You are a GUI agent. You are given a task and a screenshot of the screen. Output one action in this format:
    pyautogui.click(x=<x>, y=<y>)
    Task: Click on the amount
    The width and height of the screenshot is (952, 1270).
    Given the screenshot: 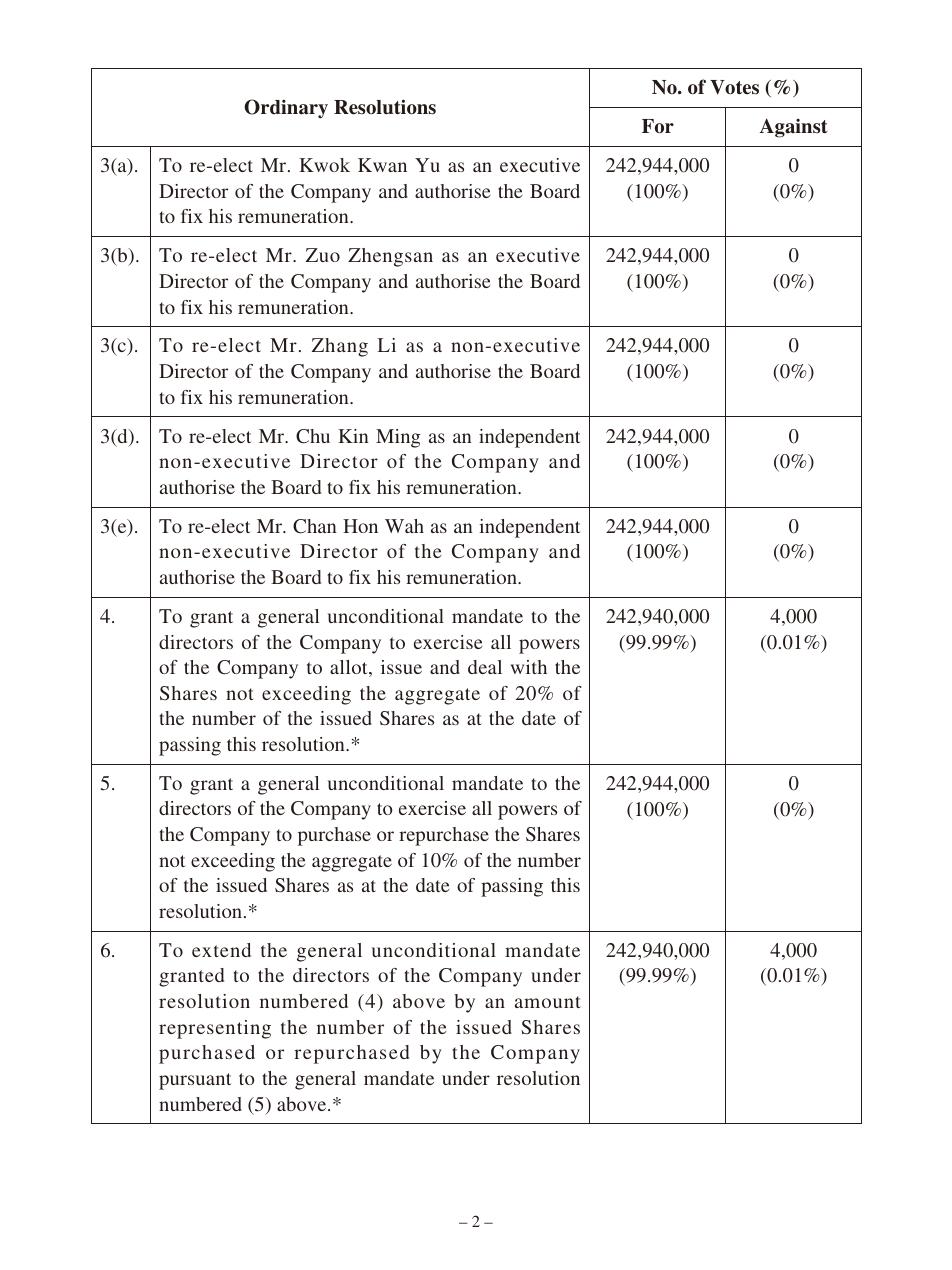 What is the action you would take?
    pyautogui.click(x=548, y=1002)
